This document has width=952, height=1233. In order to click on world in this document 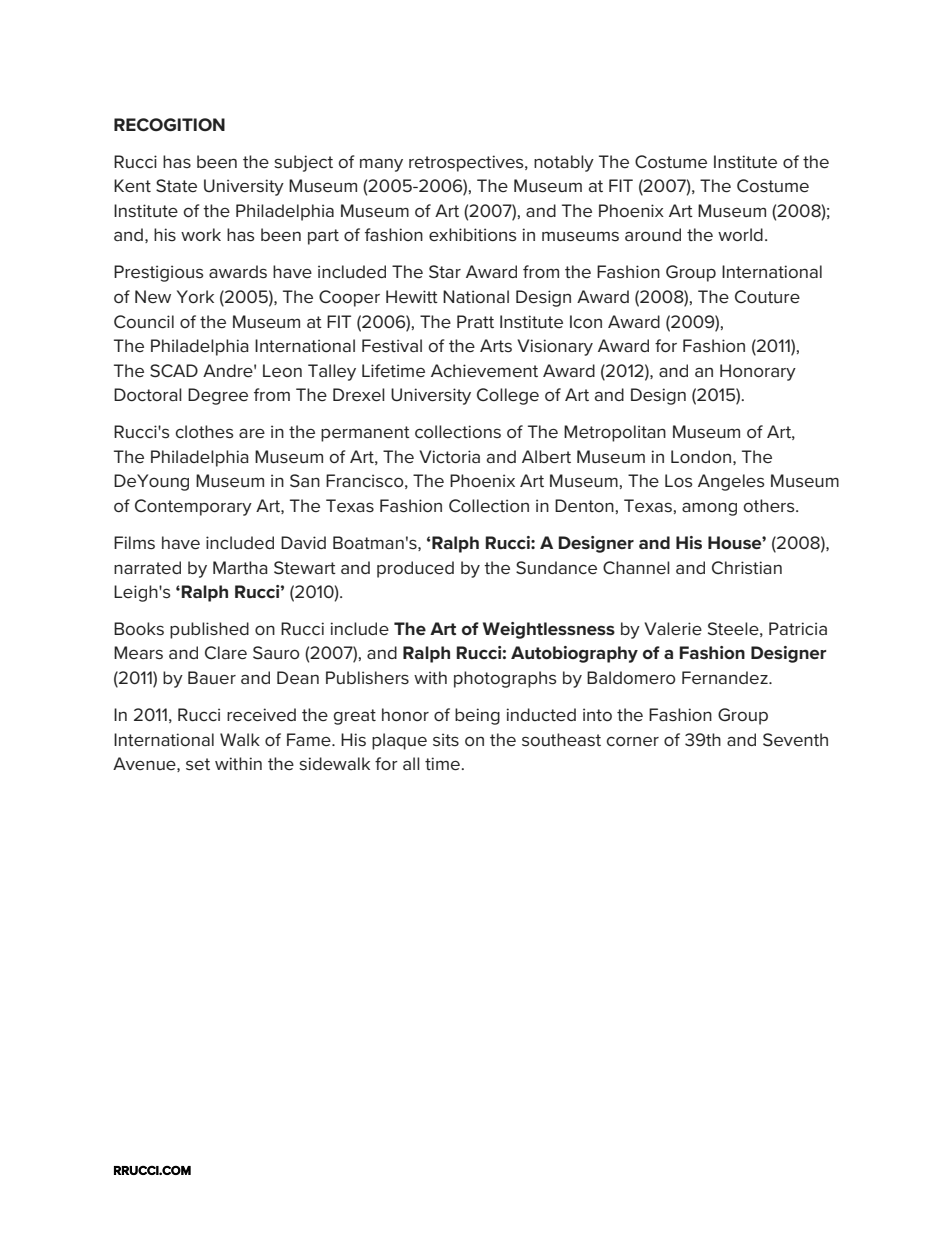, I will do `click(740, 234)`.
